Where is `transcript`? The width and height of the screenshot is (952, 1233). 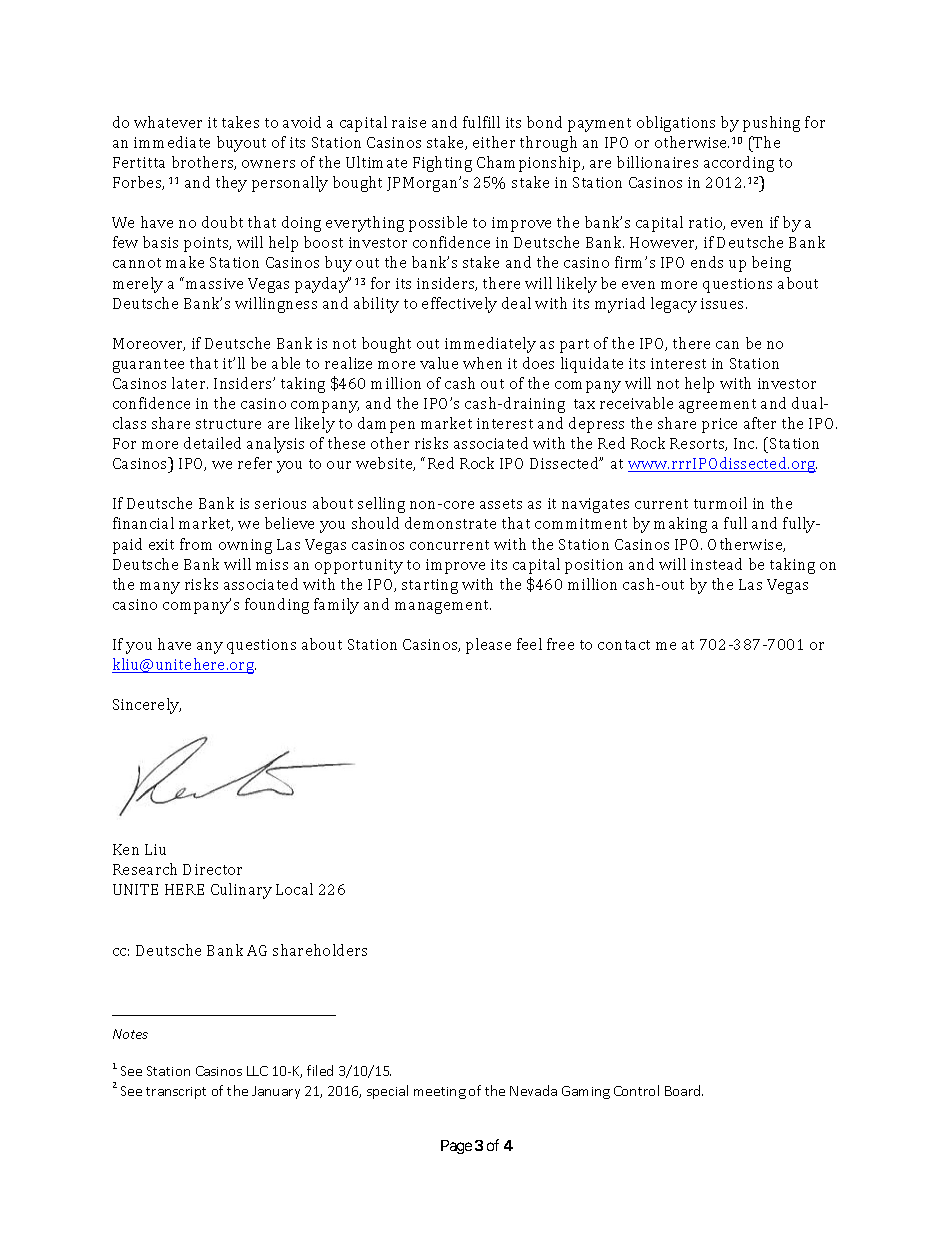 transcript is located at coordinates (176, 1093).
